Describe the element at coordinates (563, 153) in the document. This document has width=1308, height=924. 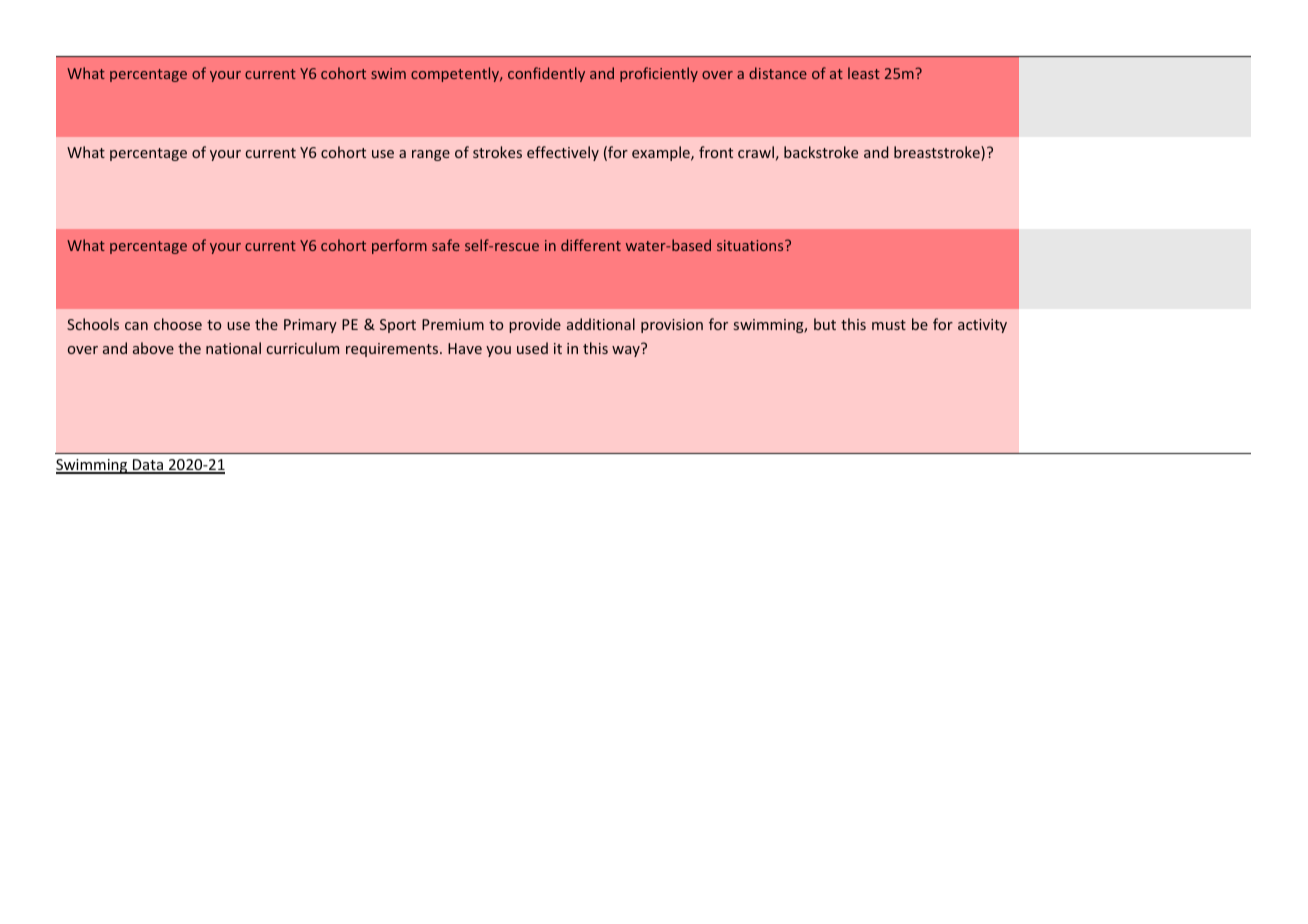
I see `effectively` at that location.
